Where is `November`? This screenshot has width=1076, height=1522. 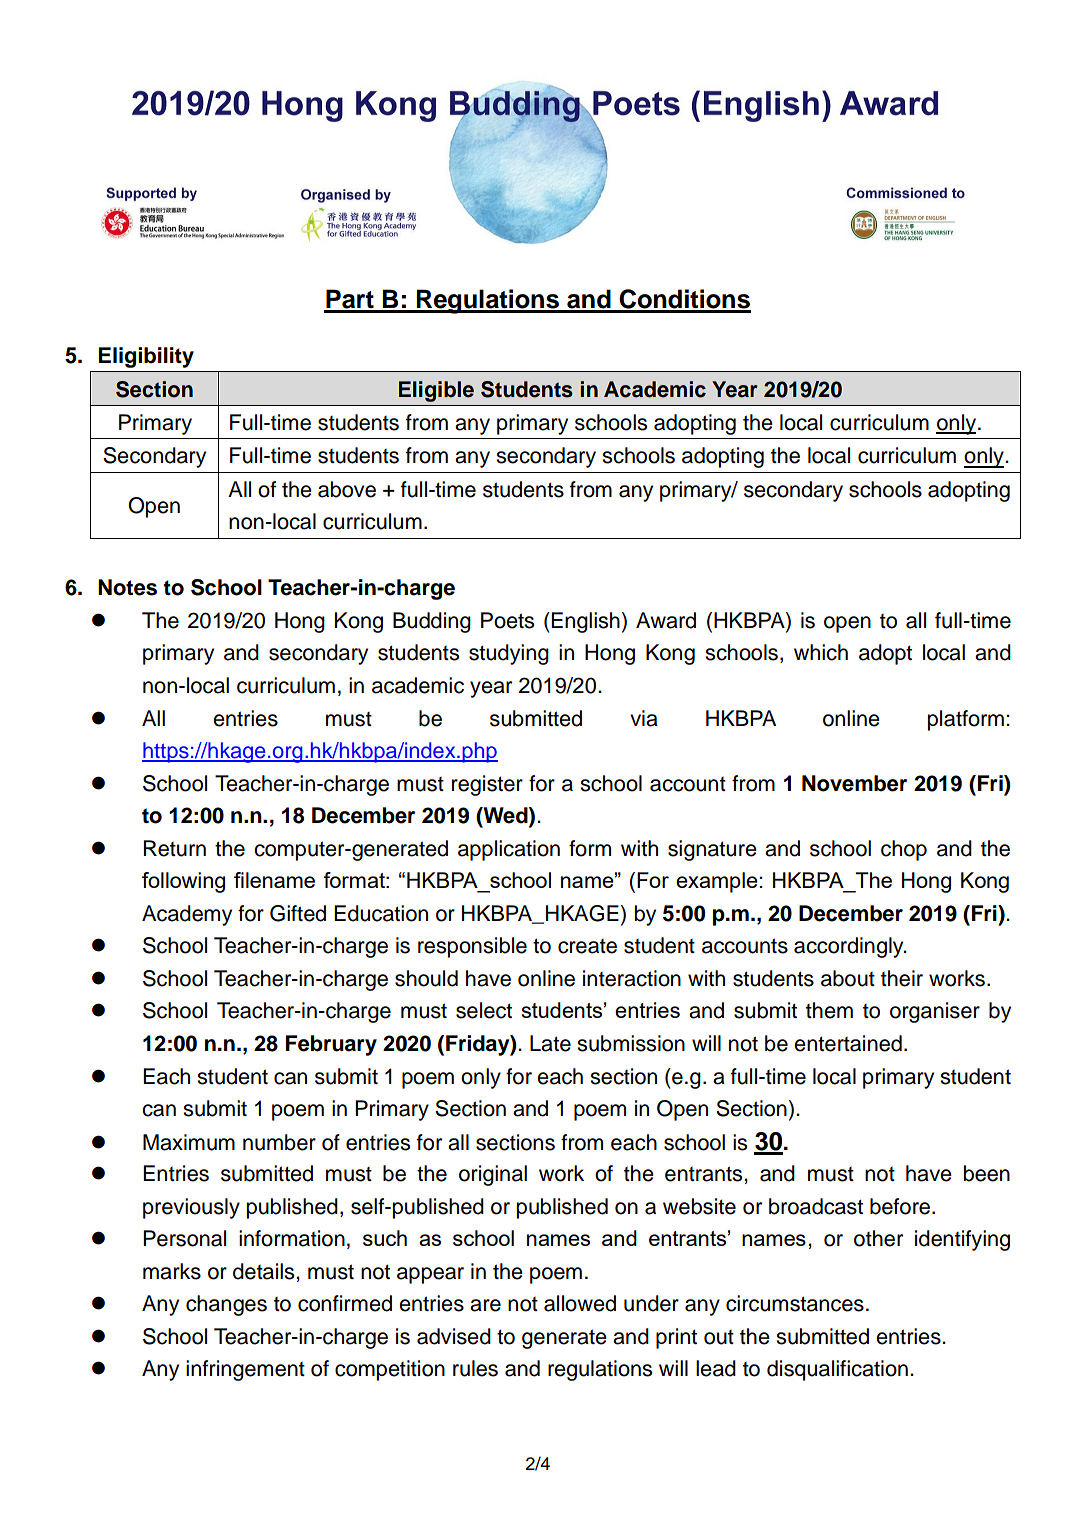
November is located at coordinates (854, 783).
